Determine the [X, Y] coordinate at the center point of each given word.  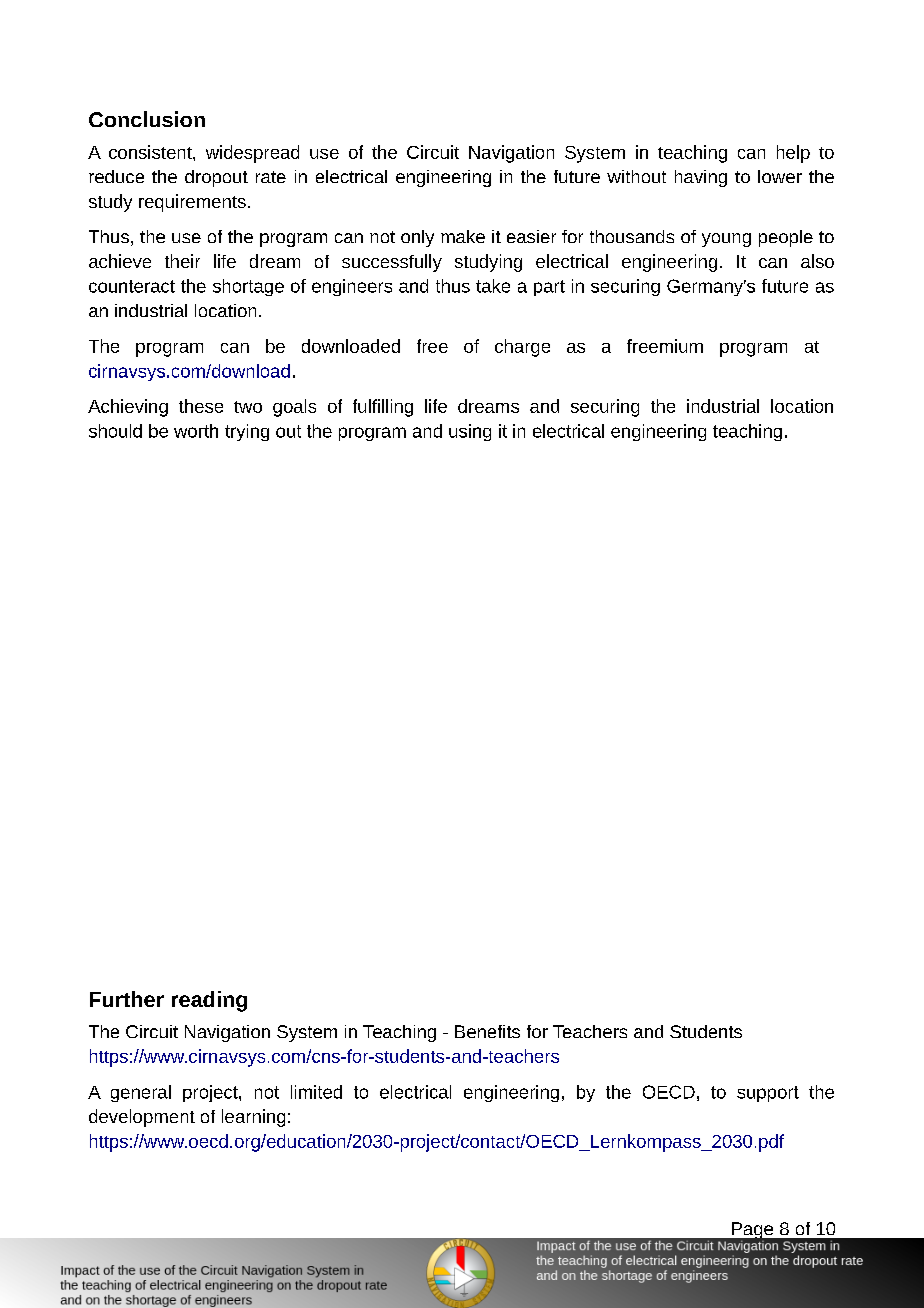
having [701, 178]
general [141, 1093]
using [470, 432]
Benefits [487, 1031]
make [463, 236]
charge [522, 348]
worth [196, 431]
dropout [216, 178]
